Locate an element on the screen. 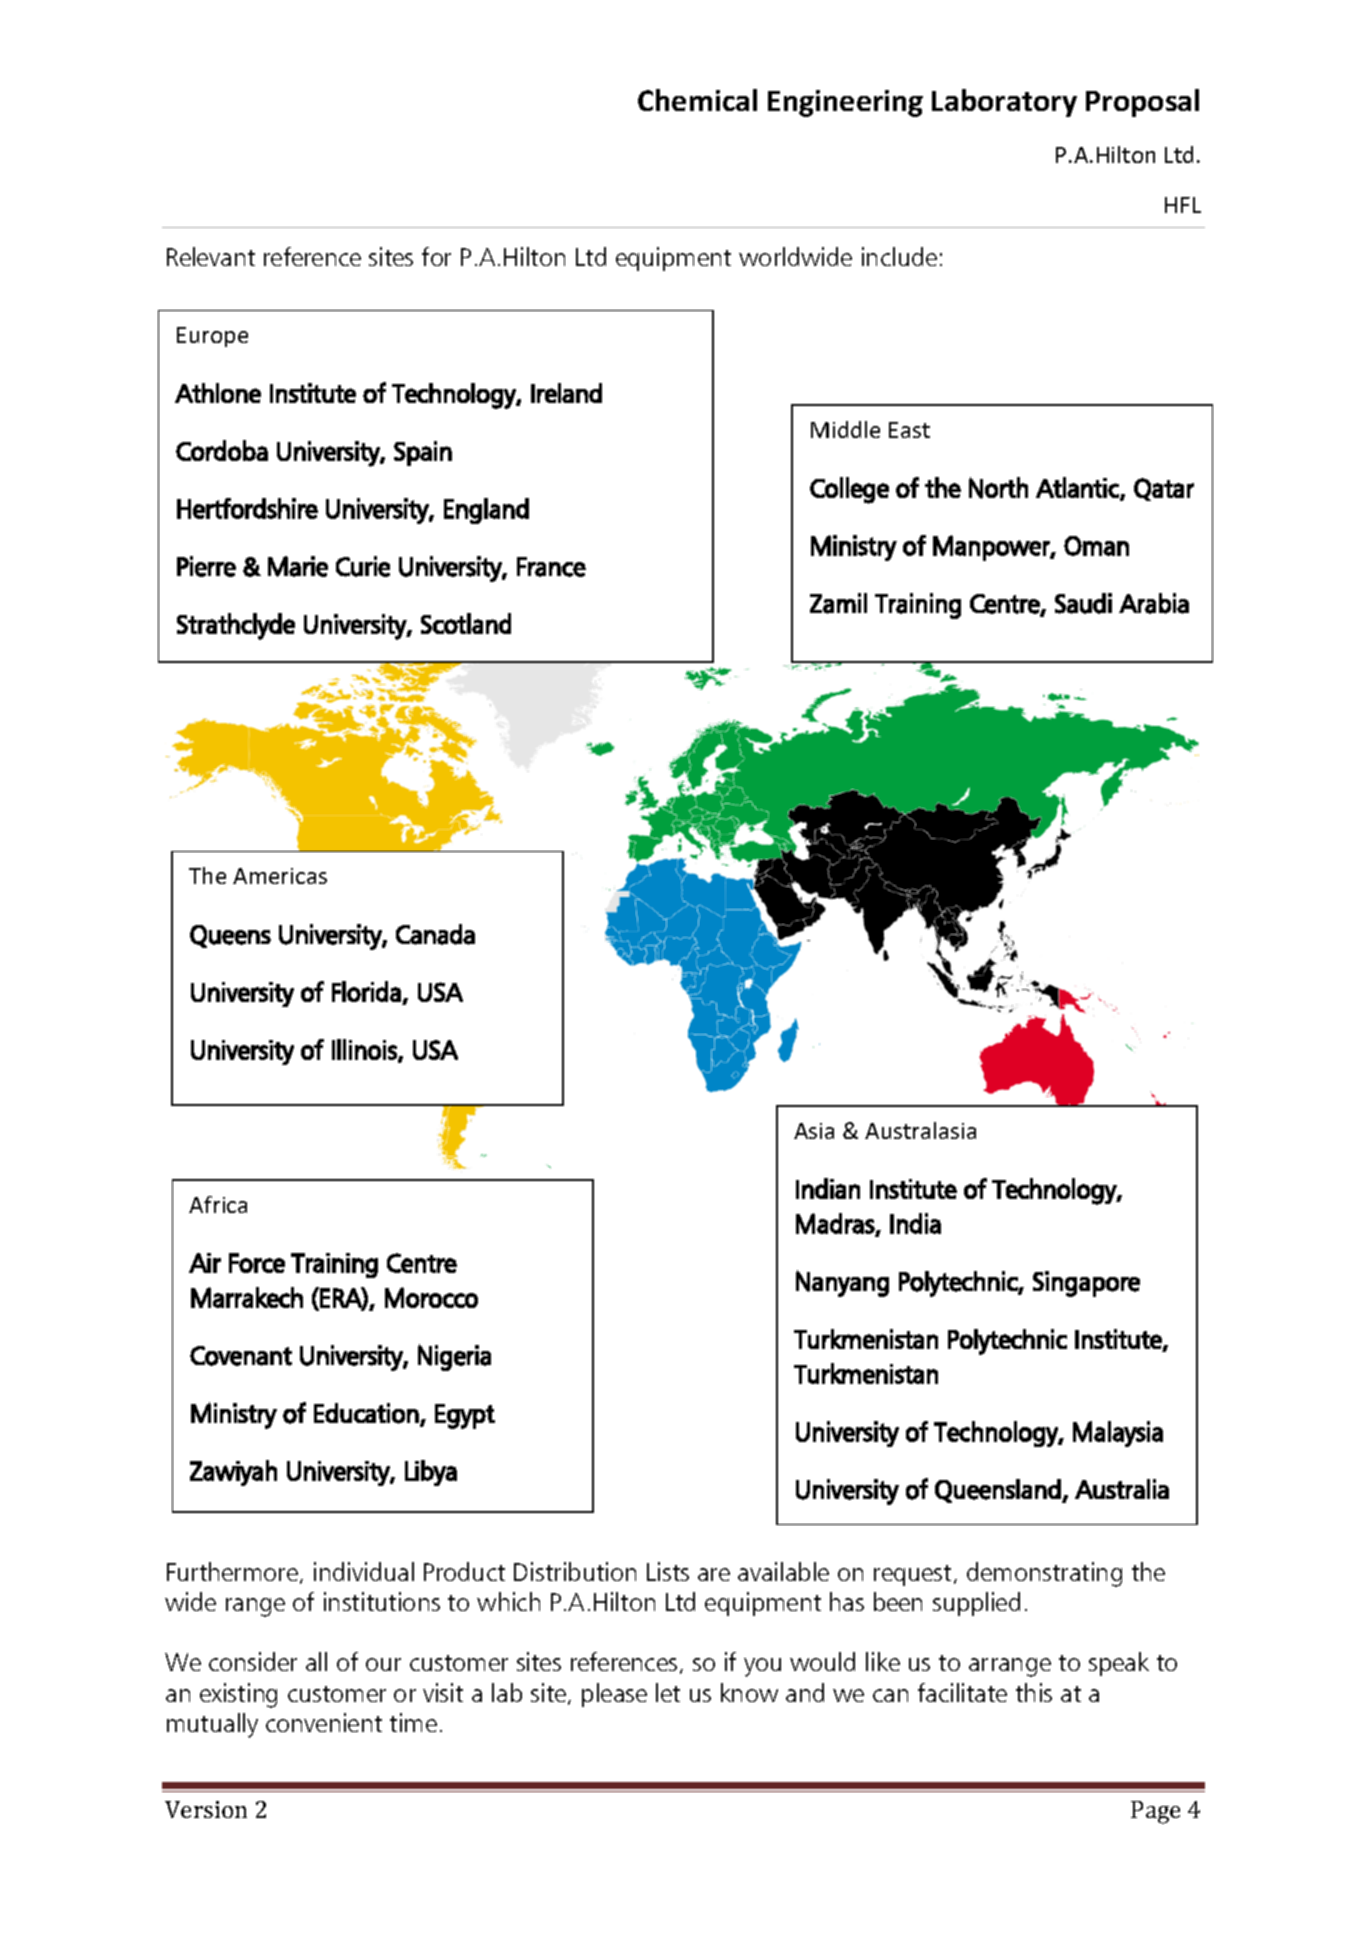 This screenshot has width=1367, height=1933. Florida is located at coordinates (366, 991).
